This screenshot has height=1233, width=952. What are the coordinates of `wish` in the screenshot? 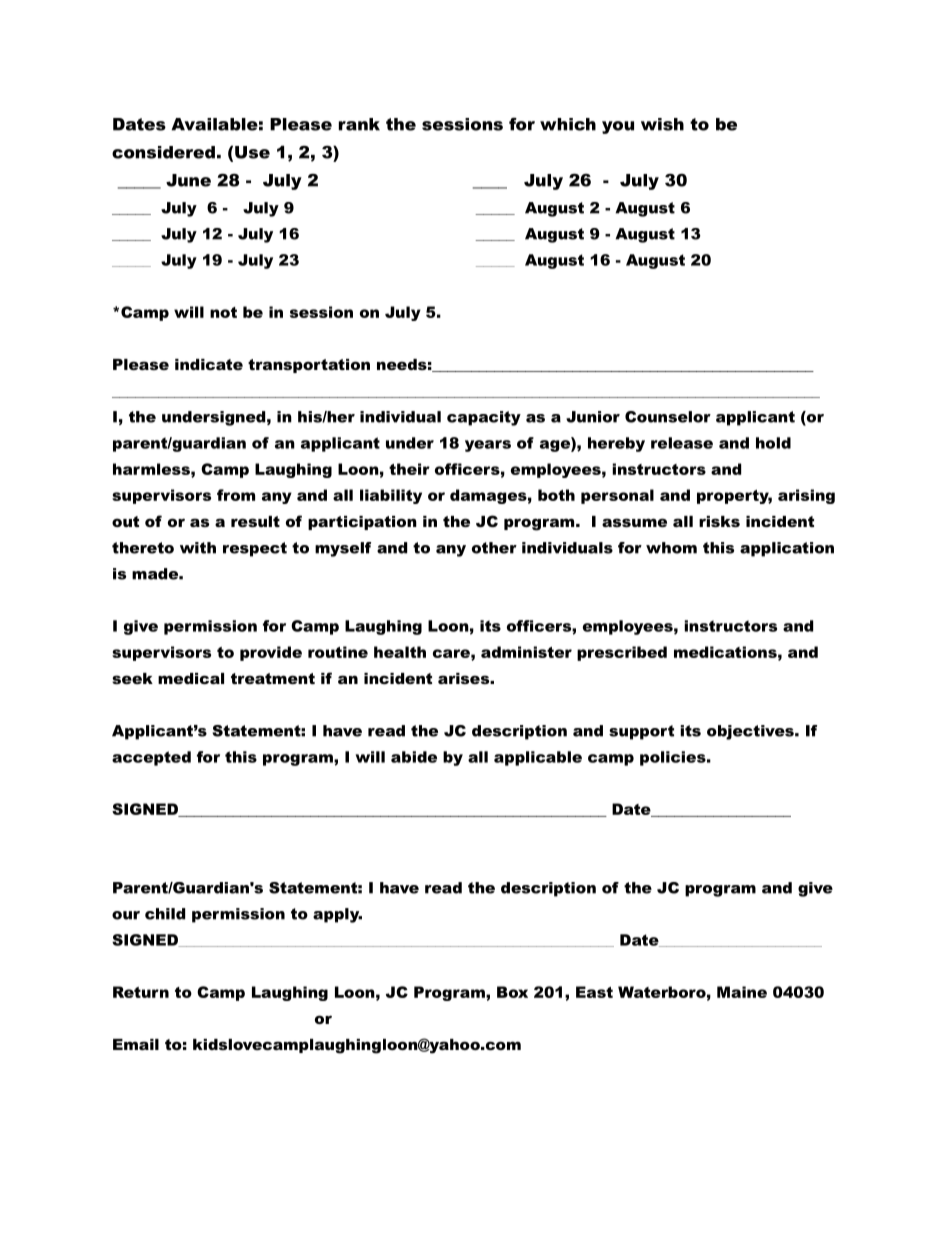 It's located at (662, 124).
